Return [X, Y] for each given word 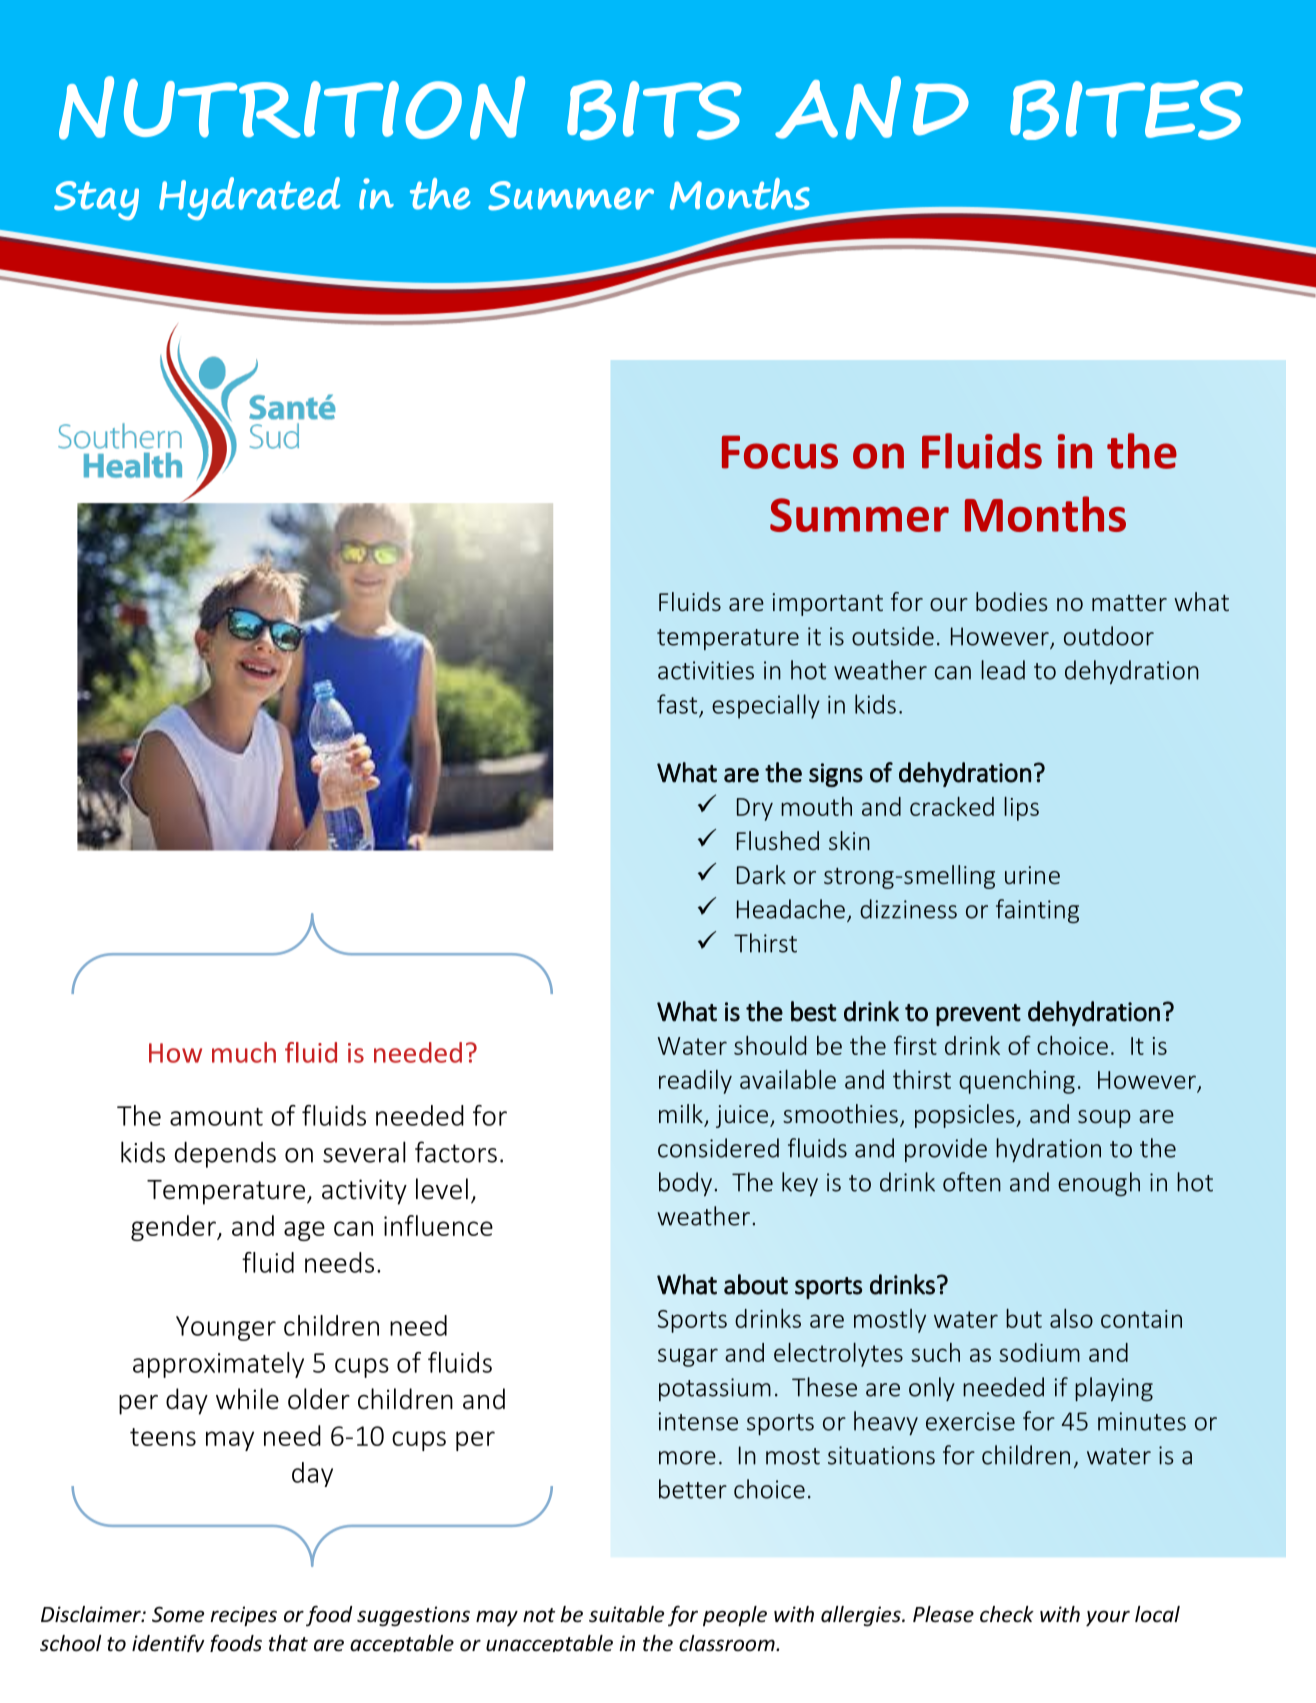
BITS [654, 110]
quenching [1017, 1082]
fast [677, 704]
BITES [1126, 110]
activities [706, 670]
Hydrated [249, 198]
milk [681, 1113]
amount [216, 1117]
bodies [1012, 601]
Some [178, 1614]
